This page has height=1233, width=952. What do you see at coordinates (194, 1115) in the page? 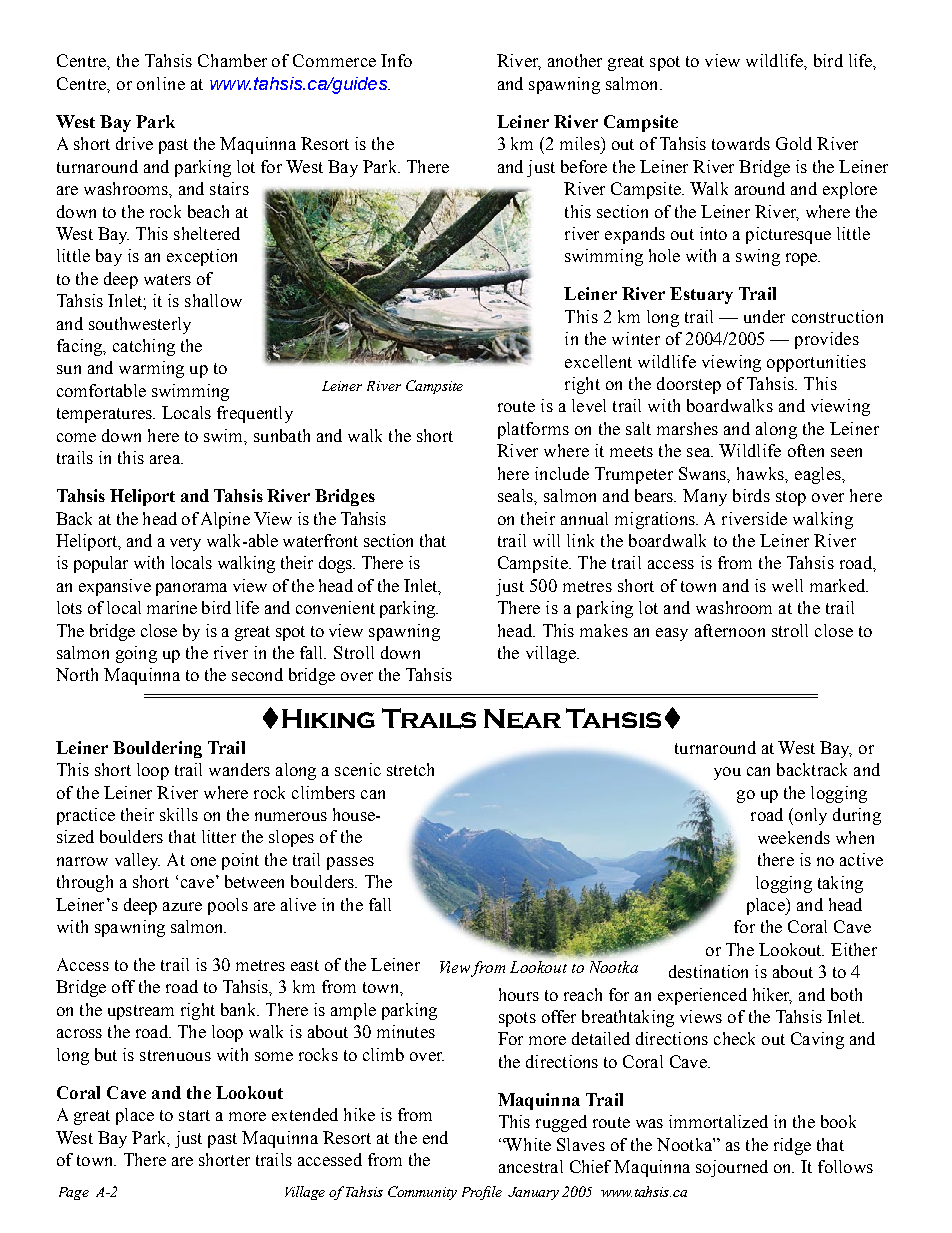
I see `start` at bounding box center [194, 1115].
